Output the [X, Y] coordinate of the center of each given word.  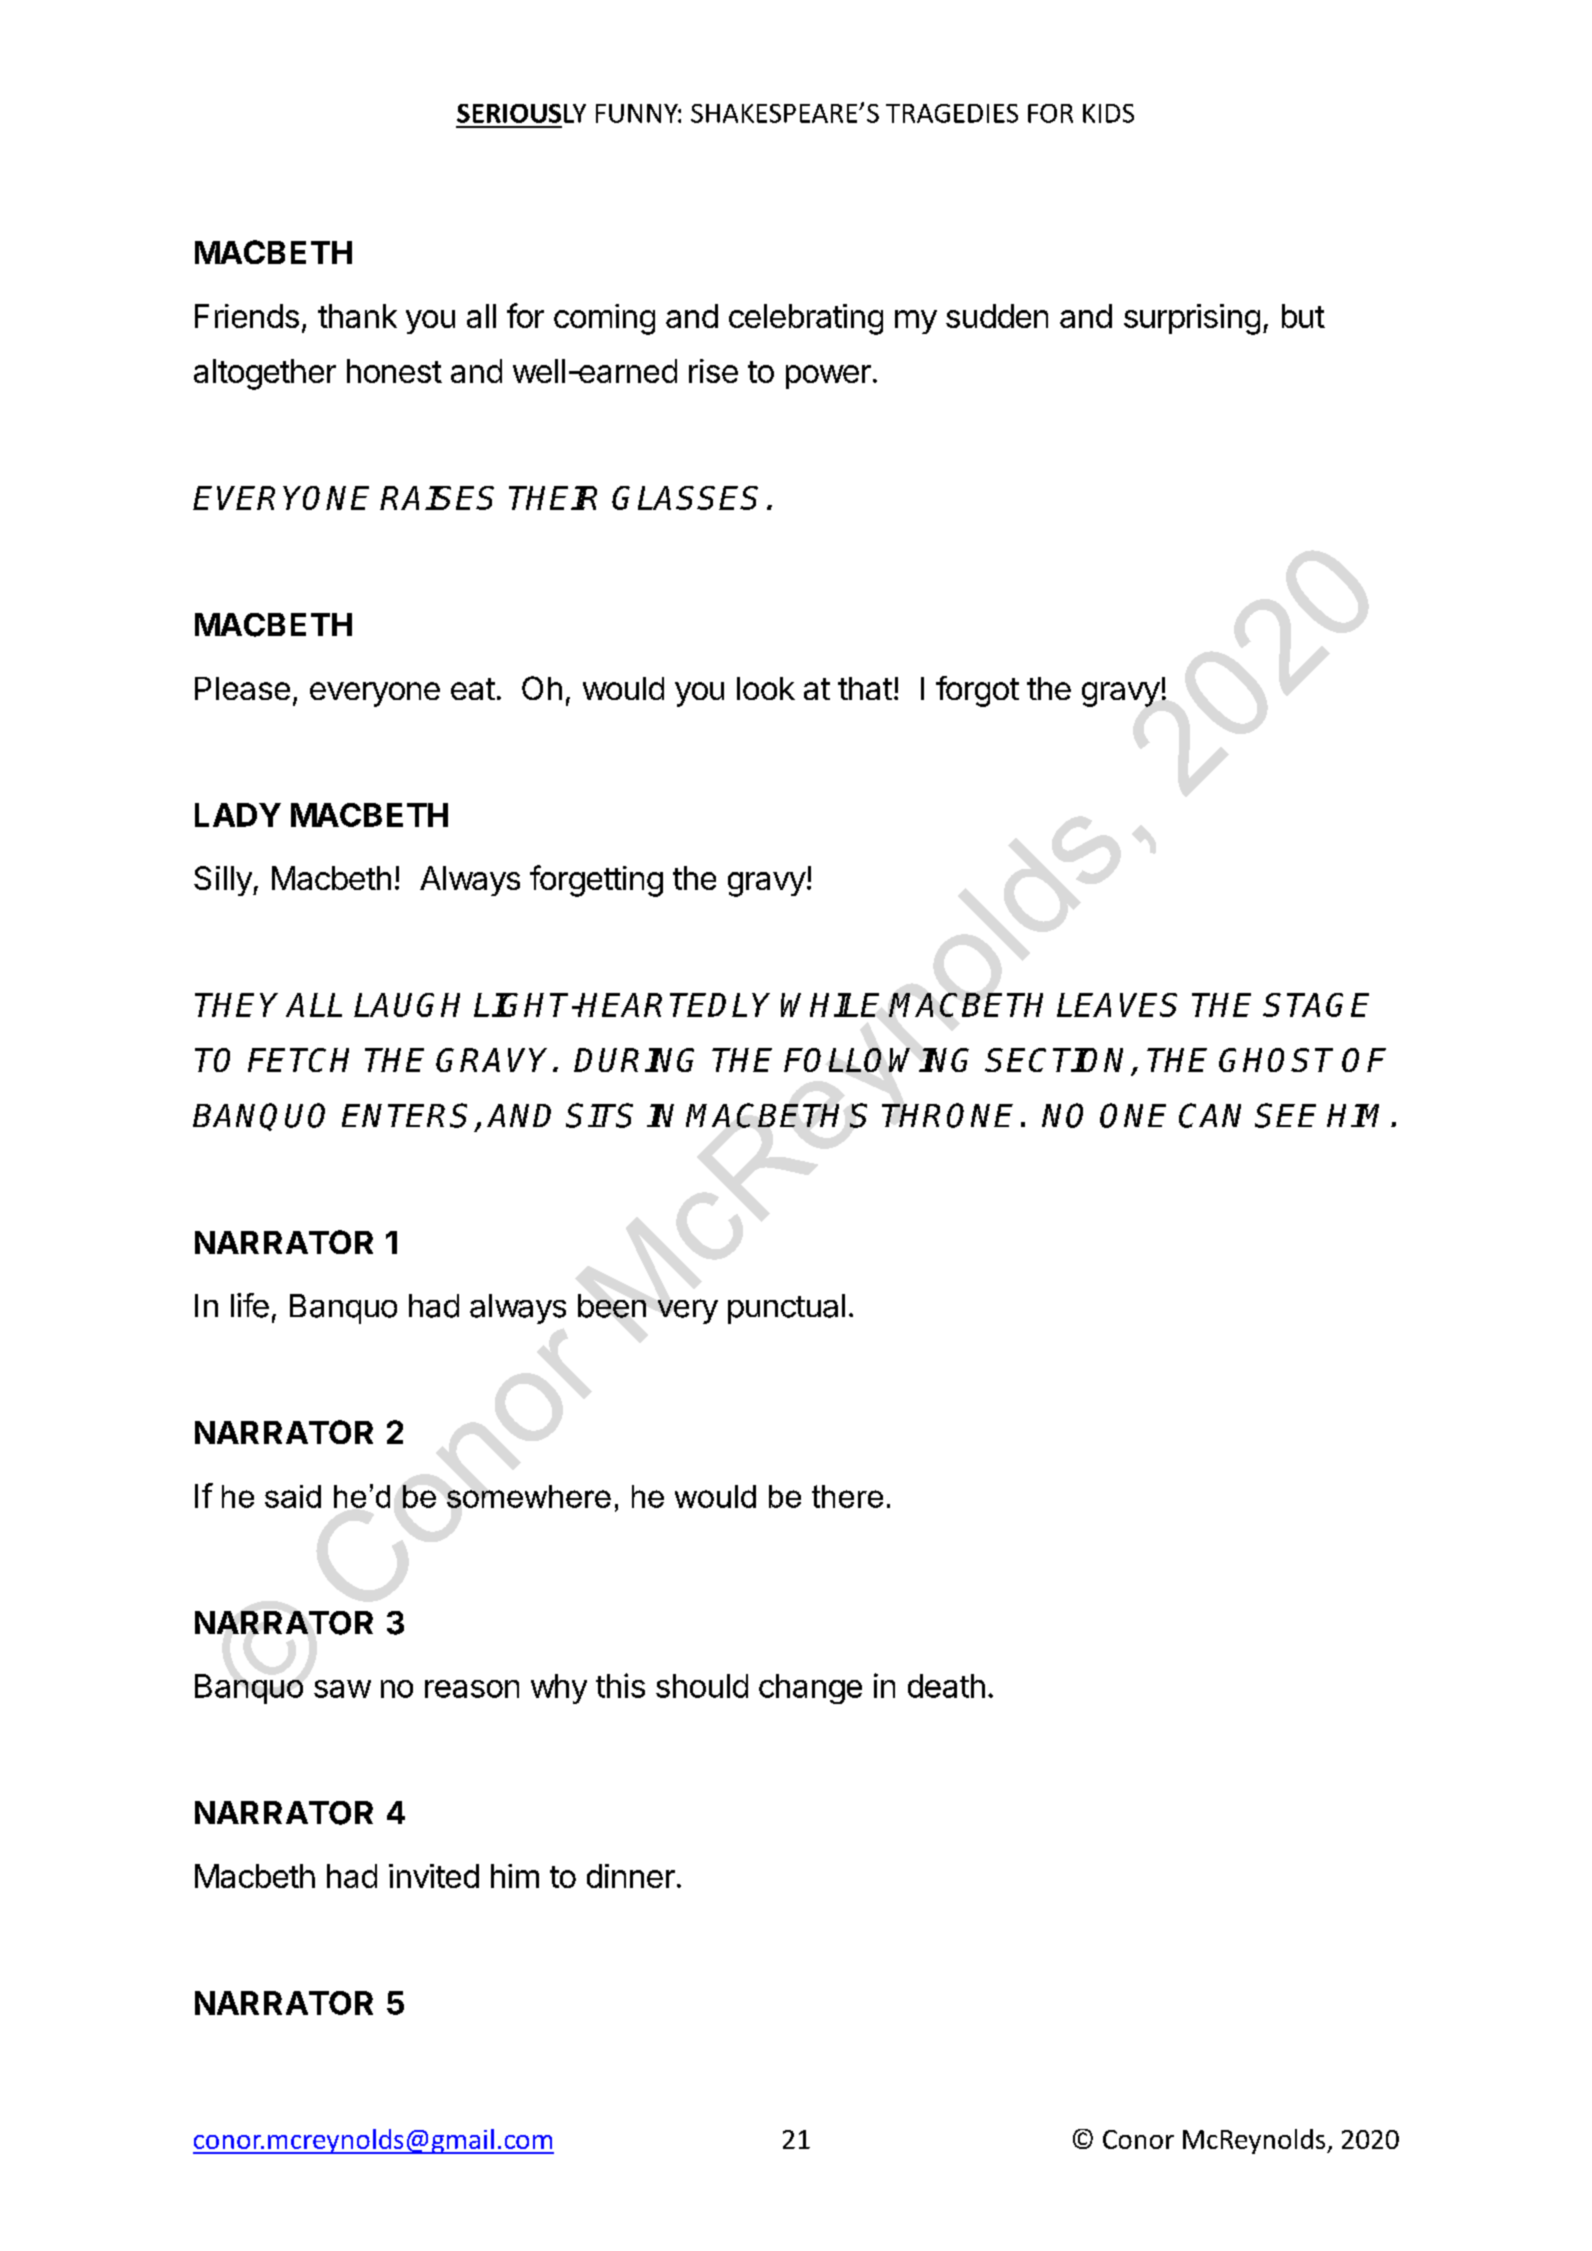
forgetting [596, 881]
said [293, 1496]
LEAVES [1117, 1005]
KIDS [1108, 113]
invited [434, 1876]
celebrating [806, 319]
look [766, 688]
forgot [977, 691]
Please [242, 688]
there [847, 1496]
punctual [786, 1309]
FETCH [298, 1060]
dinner [631, 1876]
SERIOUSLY [521, 113]
